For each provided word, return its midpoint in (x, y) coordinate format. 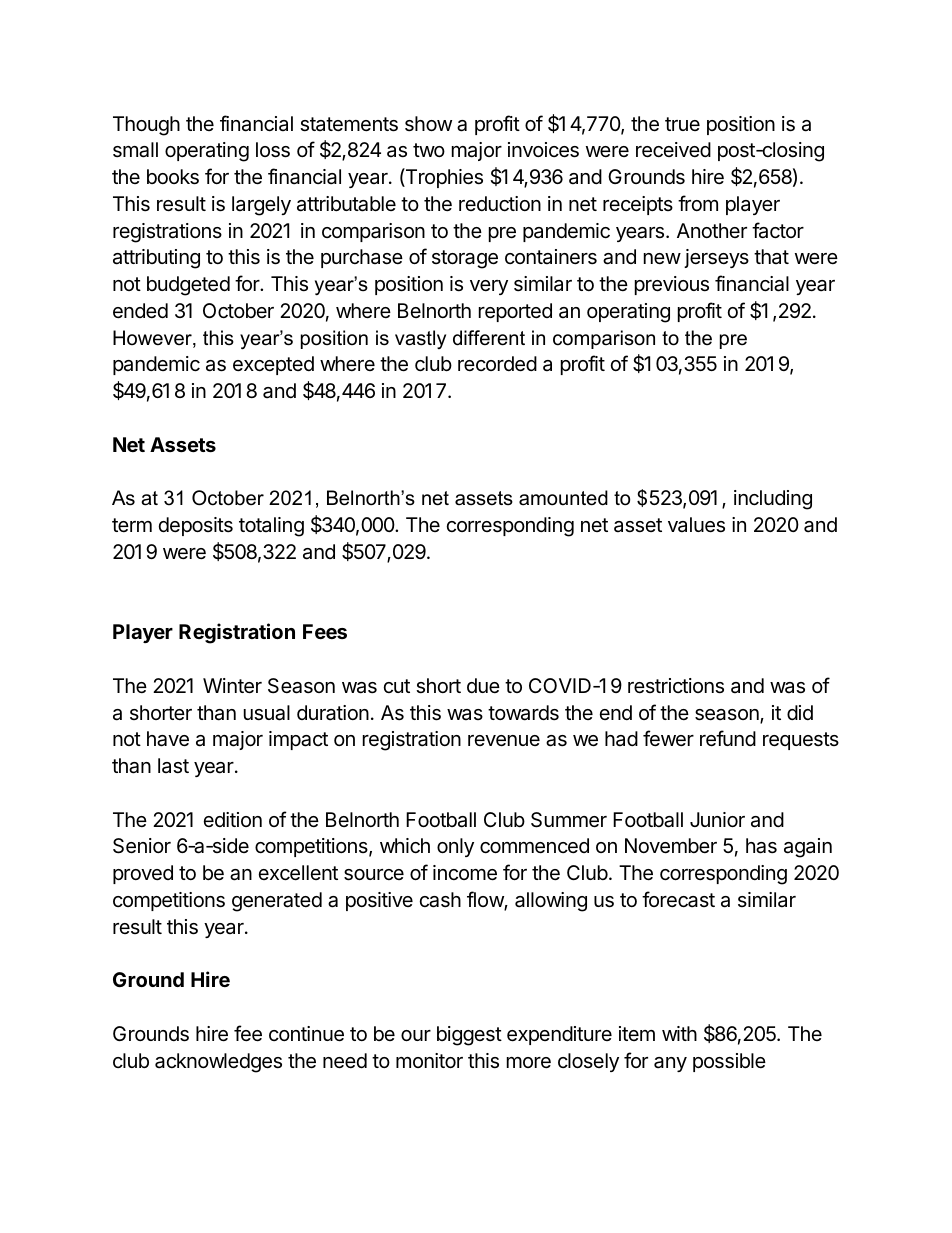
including (773, 500)
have (168, 739)
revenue (504, 741)
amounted (563, 498)
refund (728, 738)
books (173, 177)
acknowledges (218, 1063)
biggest (469, 1036)
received (673, 150)
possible (729, 1062)
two (429, 150)
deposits (196, 526)
